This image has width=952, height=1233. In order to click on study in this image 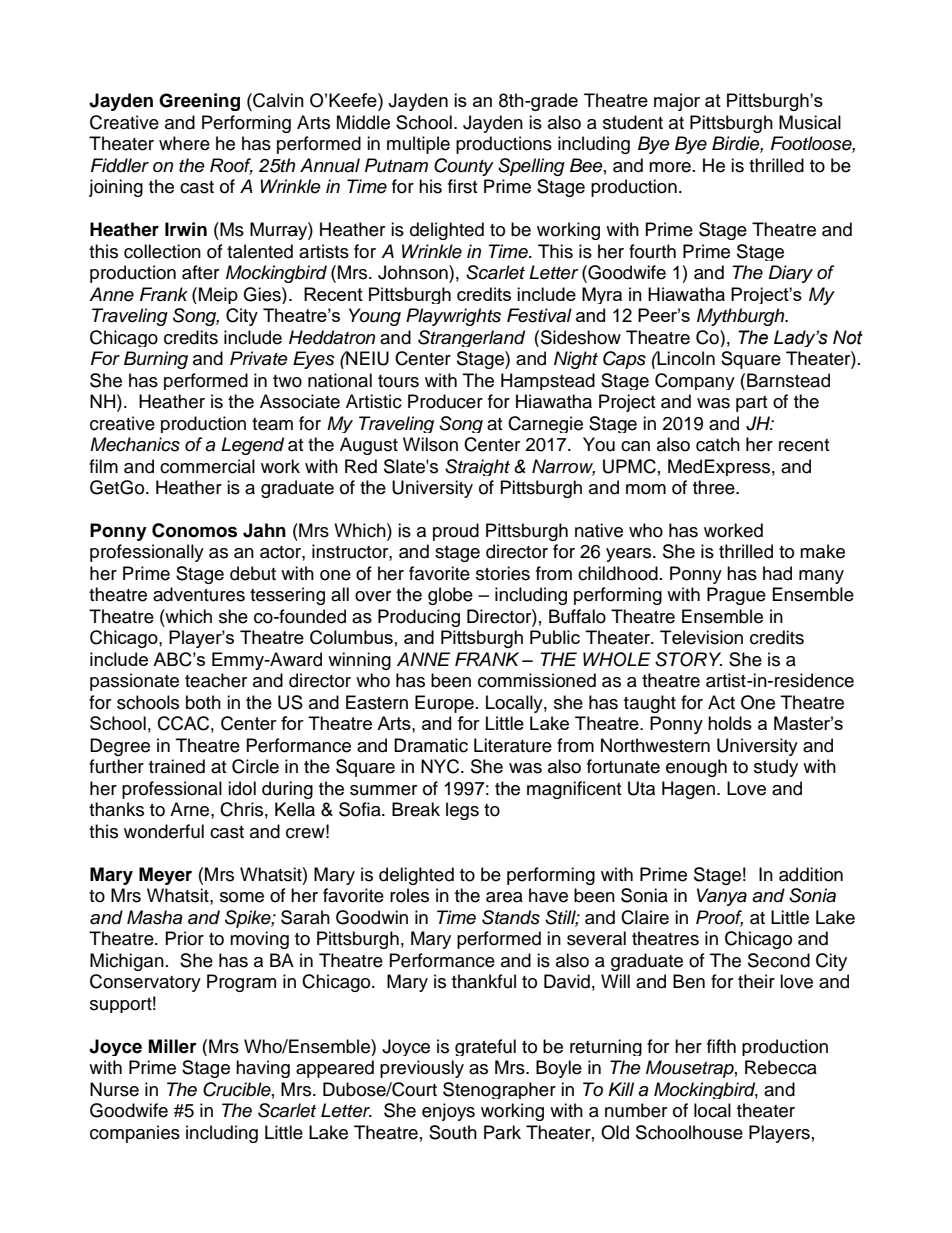, I will do `click(776, 768)`.
